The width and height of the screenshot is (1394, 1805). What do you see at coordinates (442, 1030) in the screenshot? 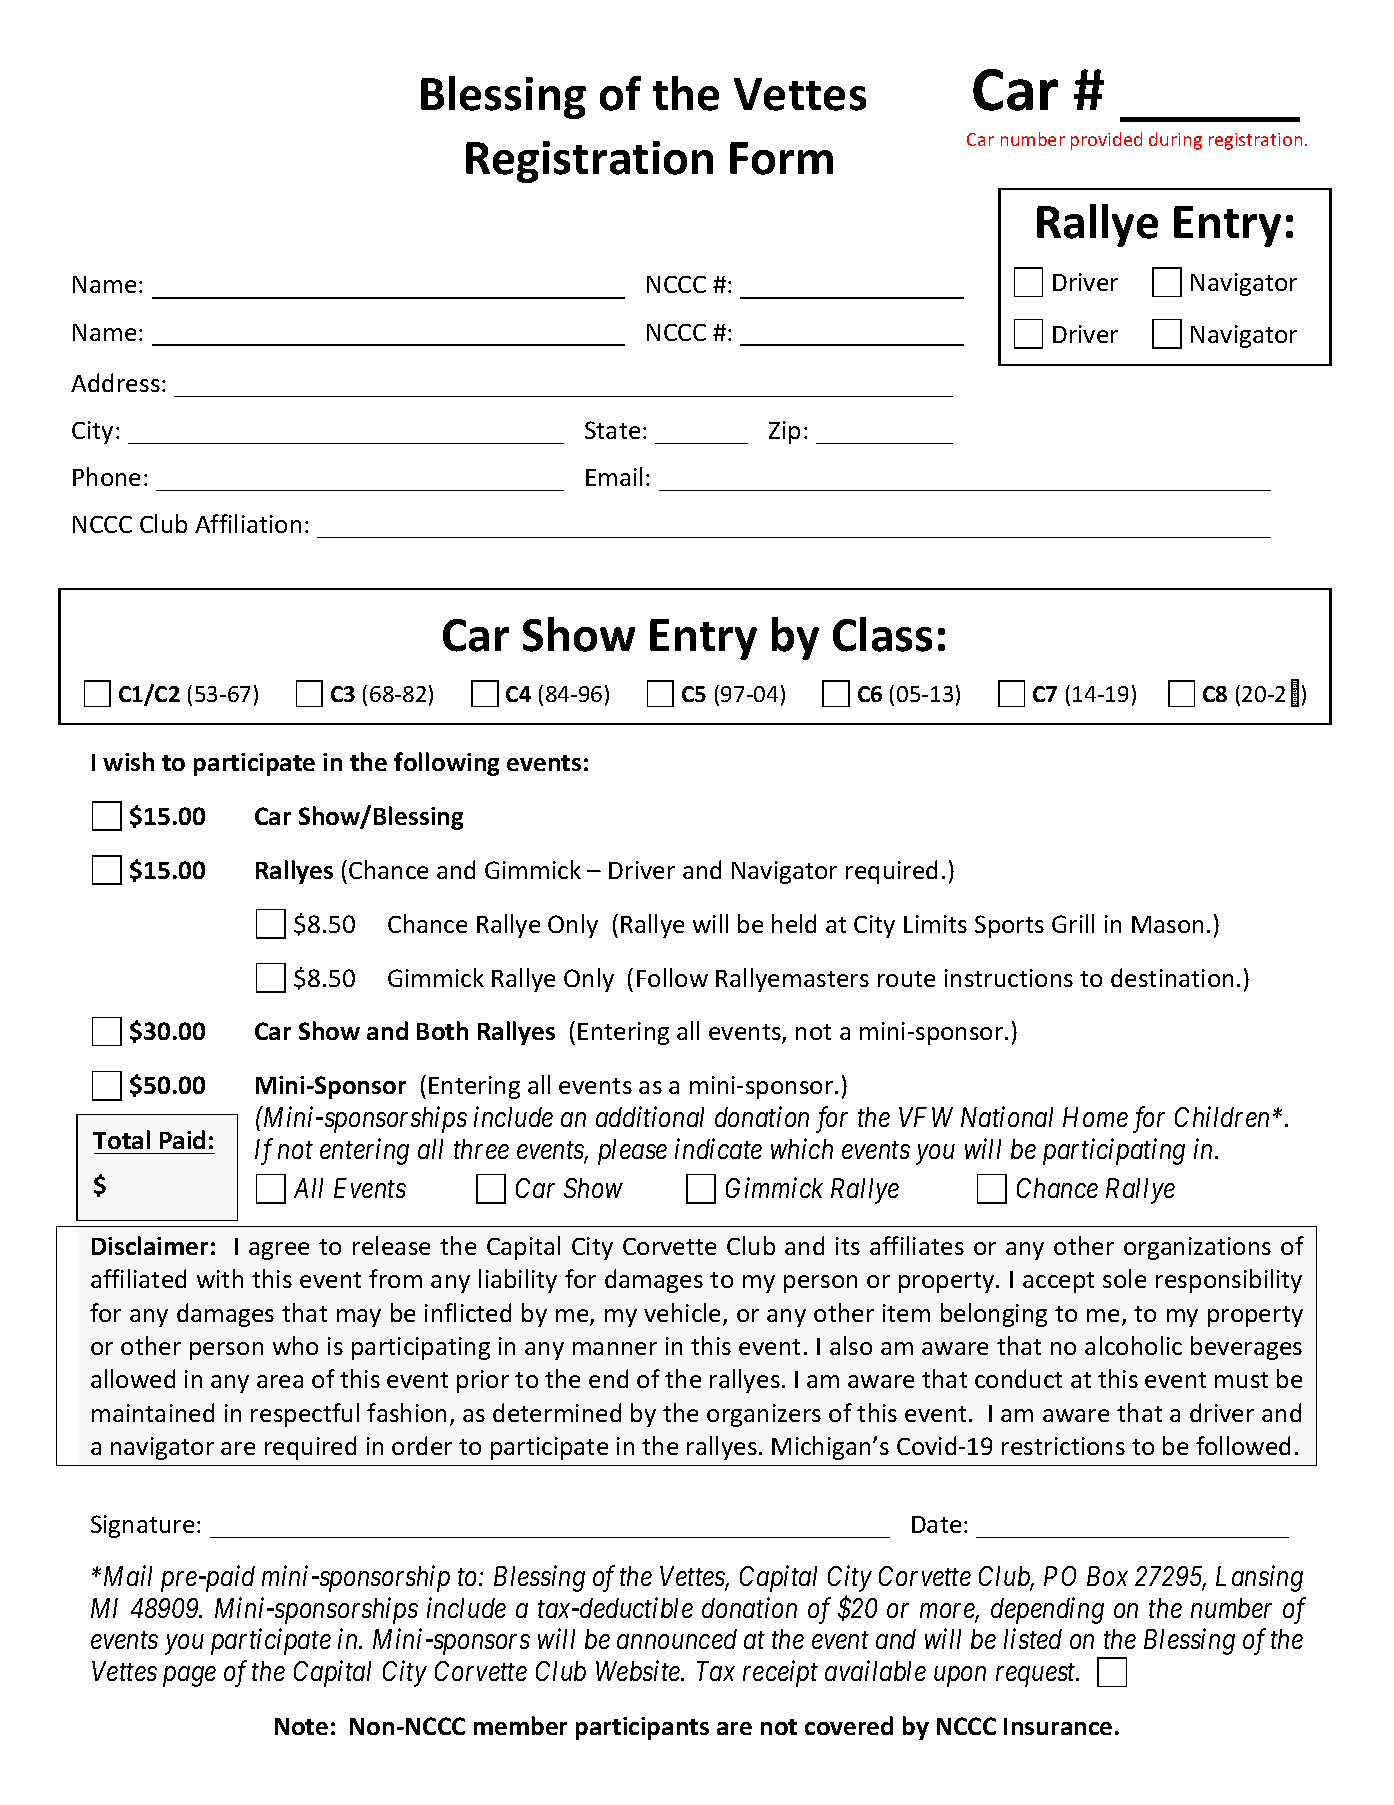
I see `Both` at bounding box center [442, 1030].
